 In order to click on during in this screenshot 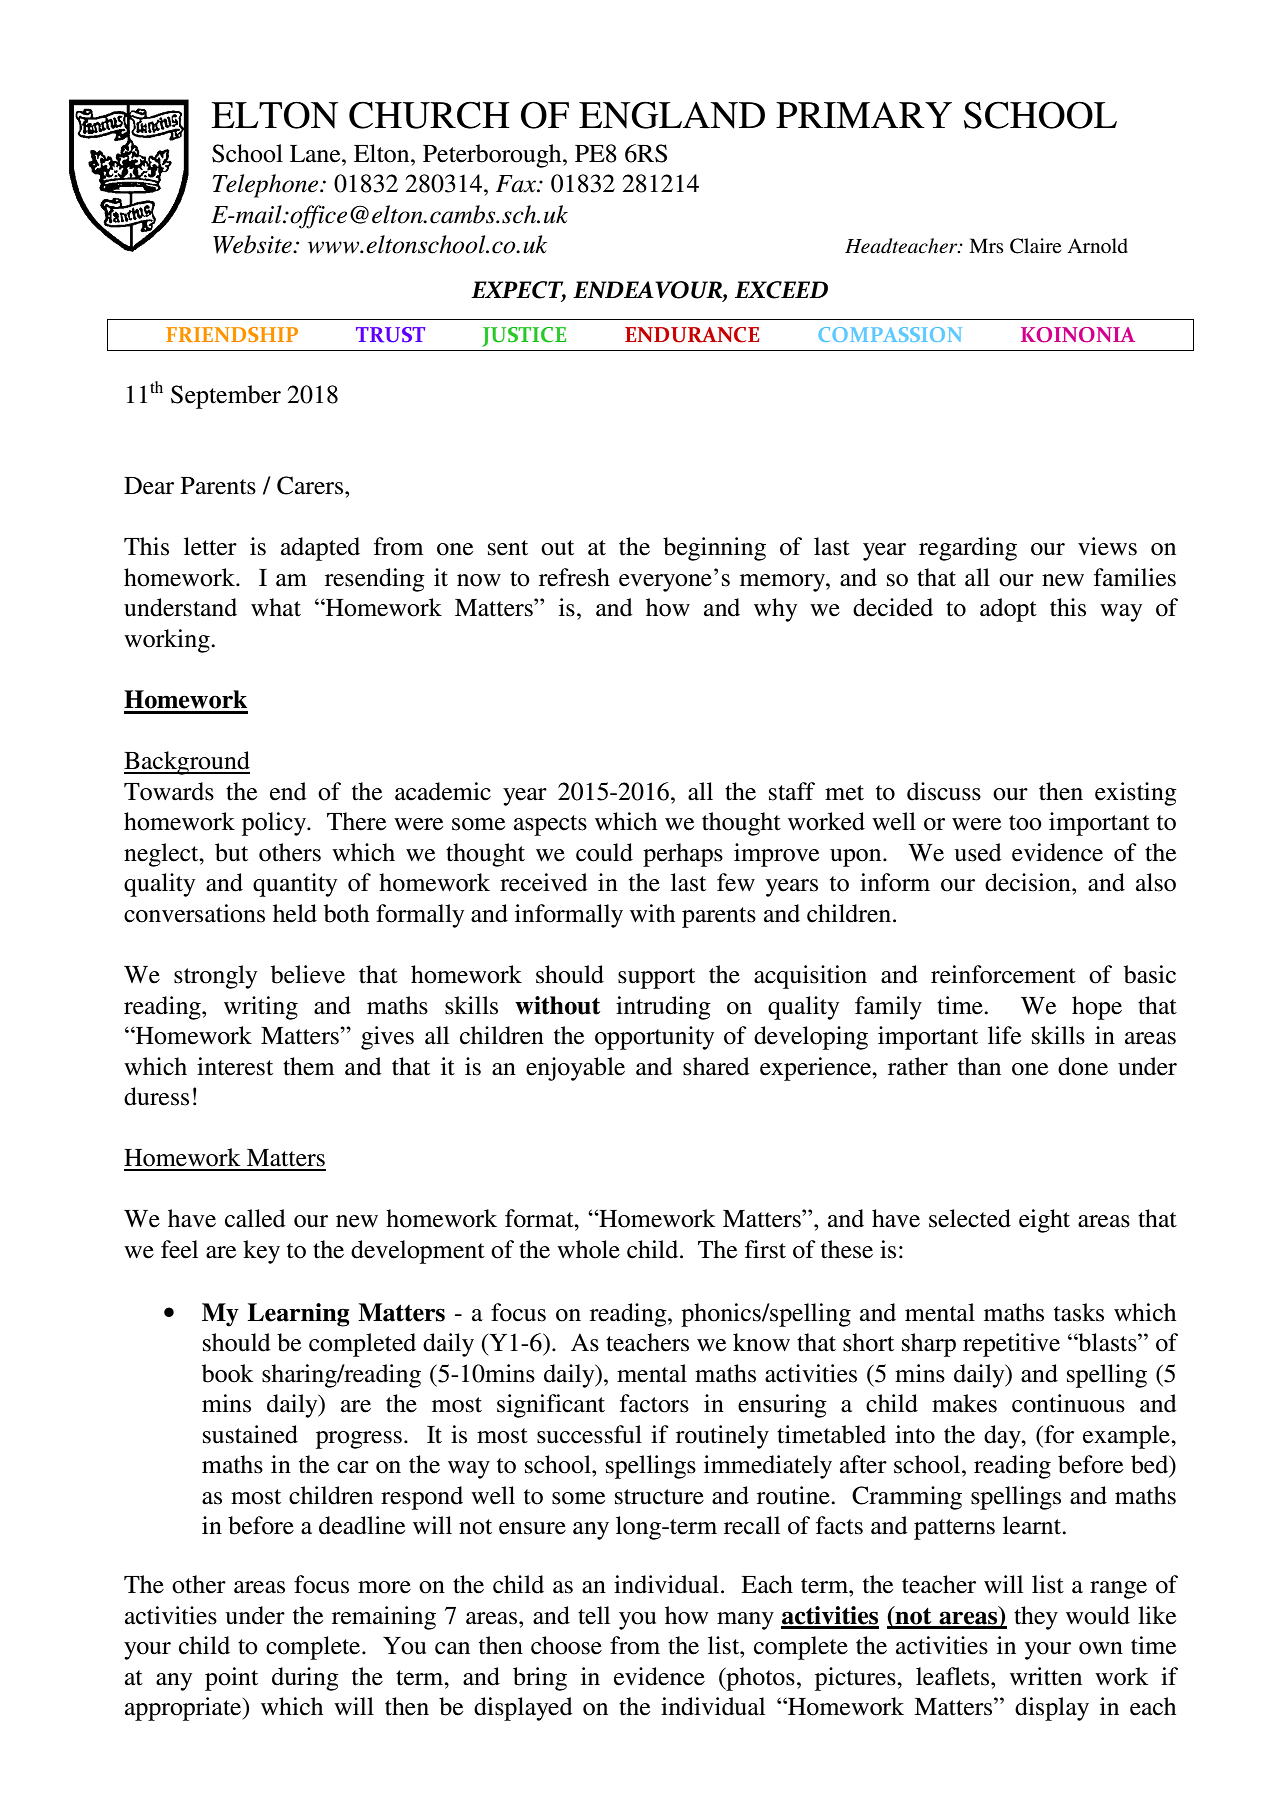, I will do `click(305, 1679)`.
